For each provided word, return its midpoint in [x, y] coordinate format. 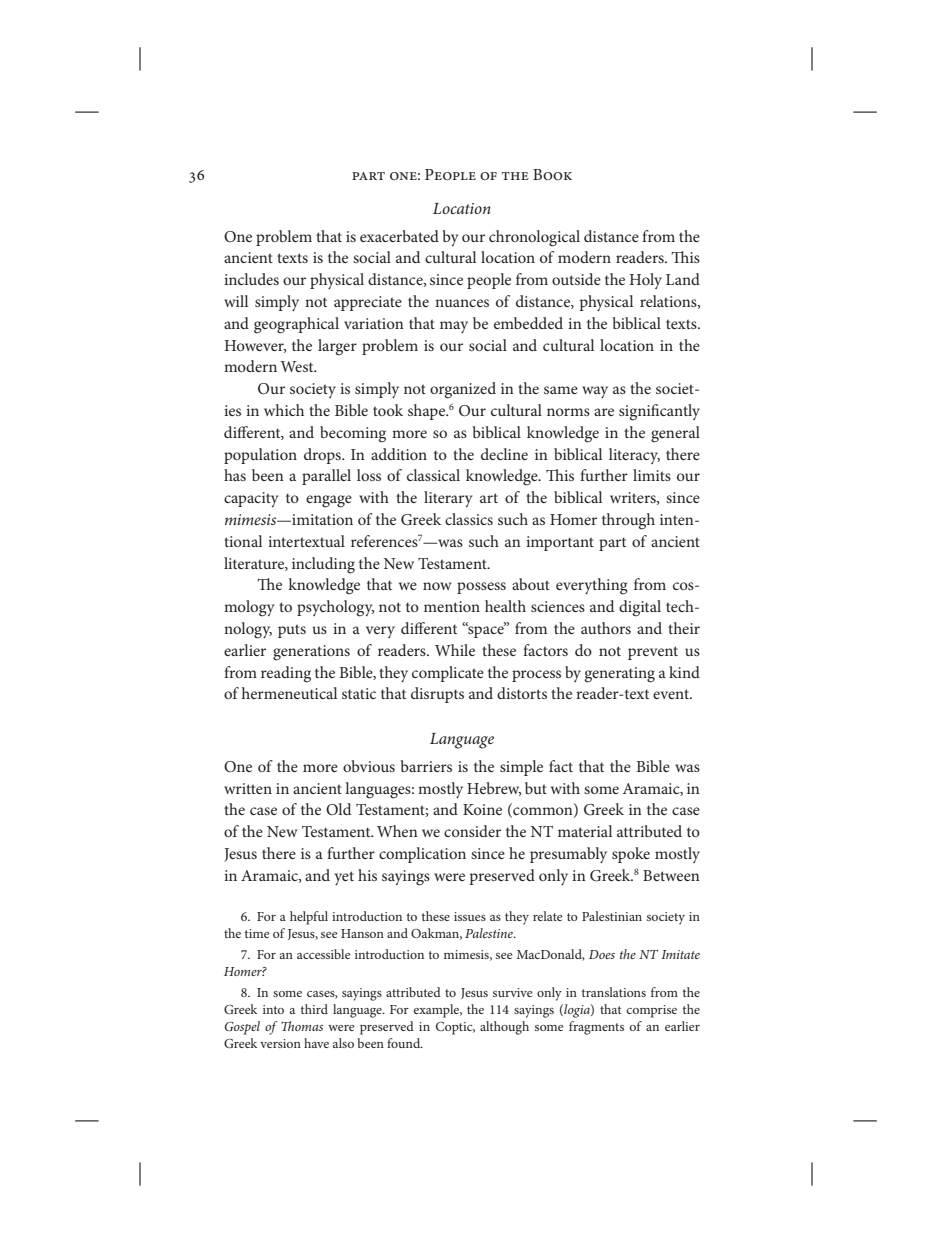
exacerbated [399, 236]
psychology [335, 608]
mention [452, 606]
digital [640, 608]
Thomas [302, 1026]
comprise [651, 1011]
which [284, 410]
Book [552, 174]
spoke [631, 855]
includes [251, 279]
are [604, 412]
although [504, 1028]
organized [463, 390]
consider [472, 831]
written [248, 788]
